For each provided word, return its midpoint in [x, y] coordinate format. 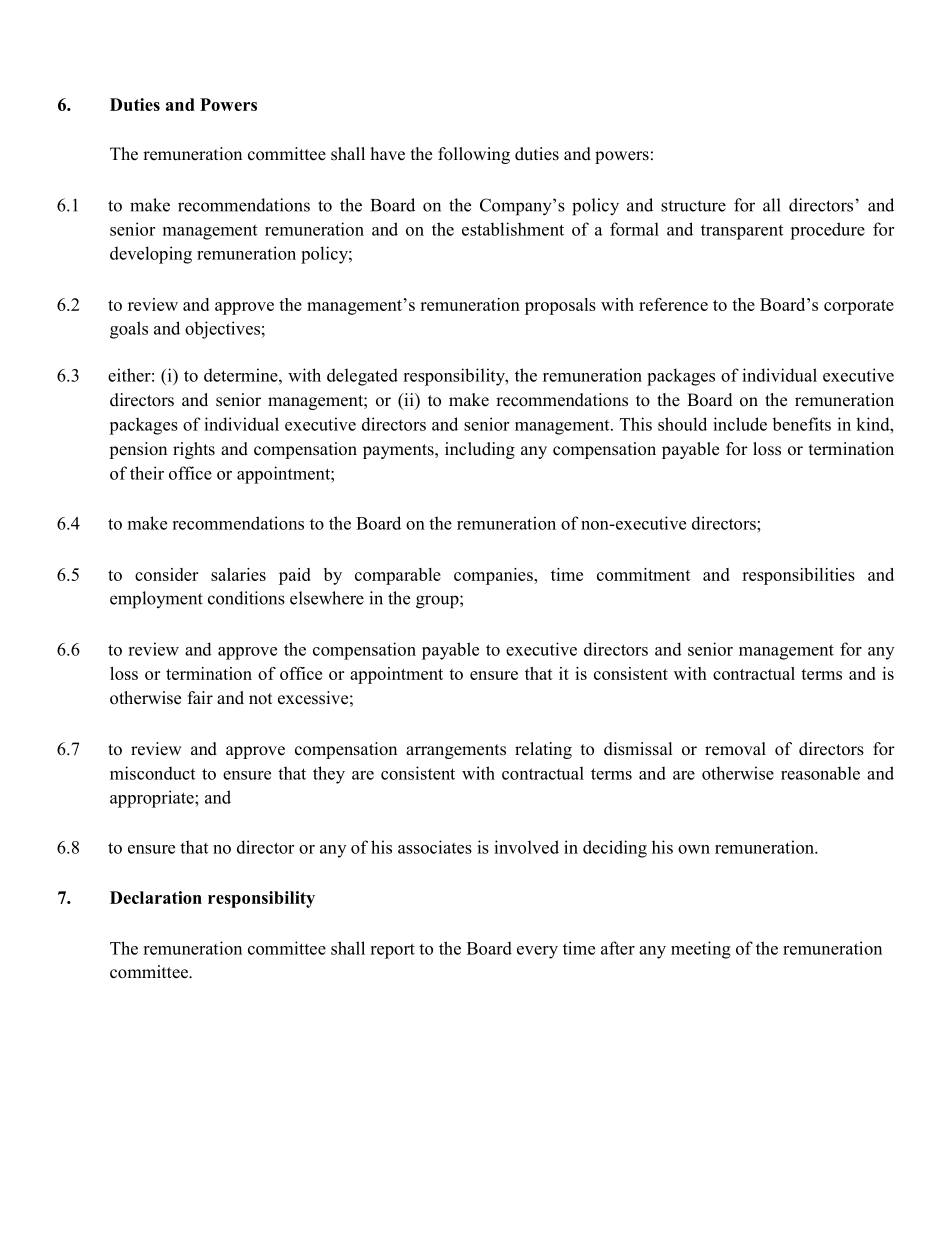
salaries [238, 574]
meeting [701, 950]
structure [693, 206]
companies [494, 576]
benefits [801, 424]
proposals [560, 306]
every [537, 952]
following [474, 155]
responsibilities [798, 576]
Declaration [156, 897]
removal [735, 749]
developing [151, 255]
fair [200, 697]
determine [242, 375]
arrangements [456, 751]
